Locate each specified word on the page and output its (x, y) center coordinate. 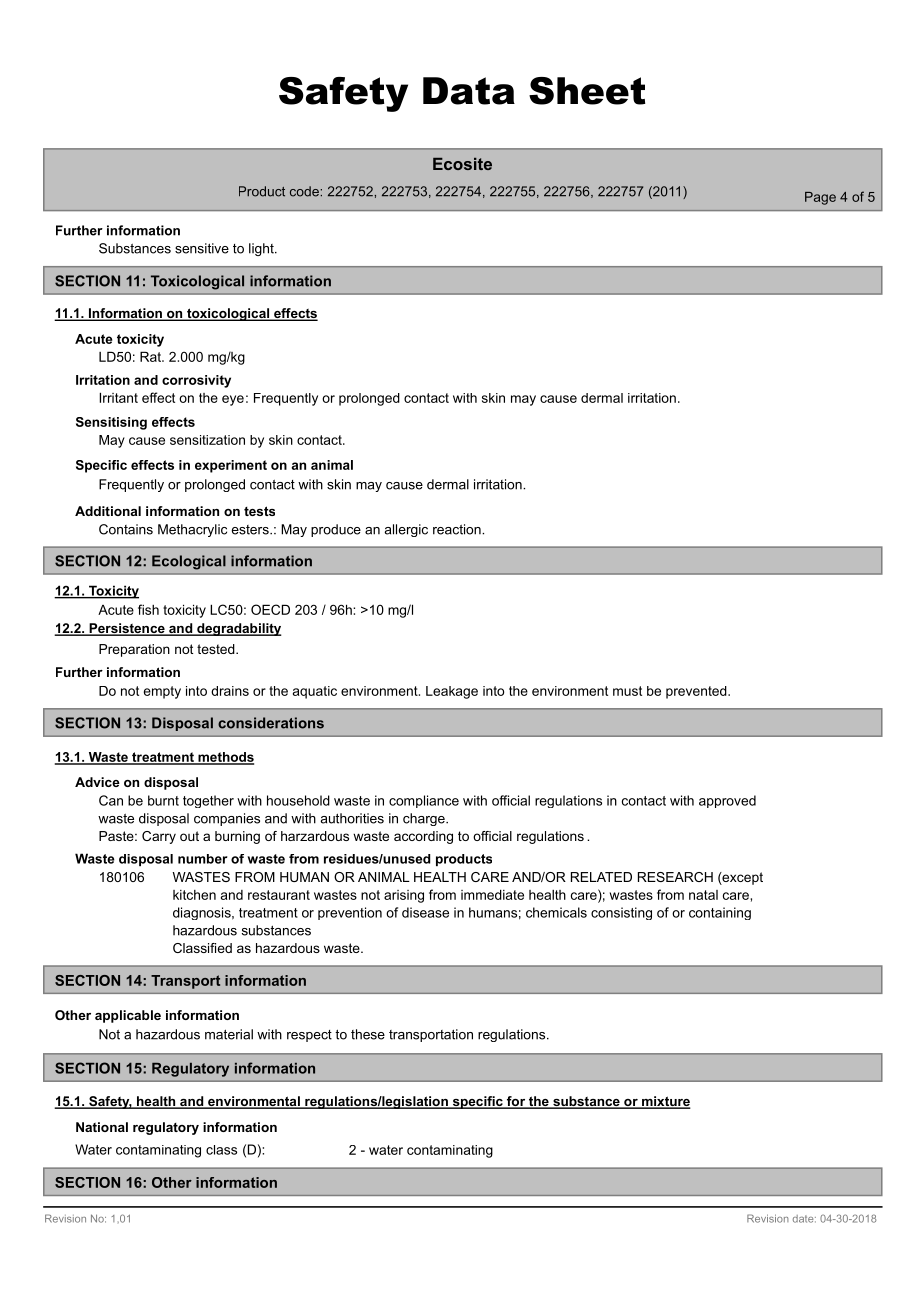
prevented (697, 692)
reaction (458, 529)
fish (148, 609)
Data (469, 91)
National (102, 1127)
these (368, 1034)
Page (820, 198)
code (304, 191)
